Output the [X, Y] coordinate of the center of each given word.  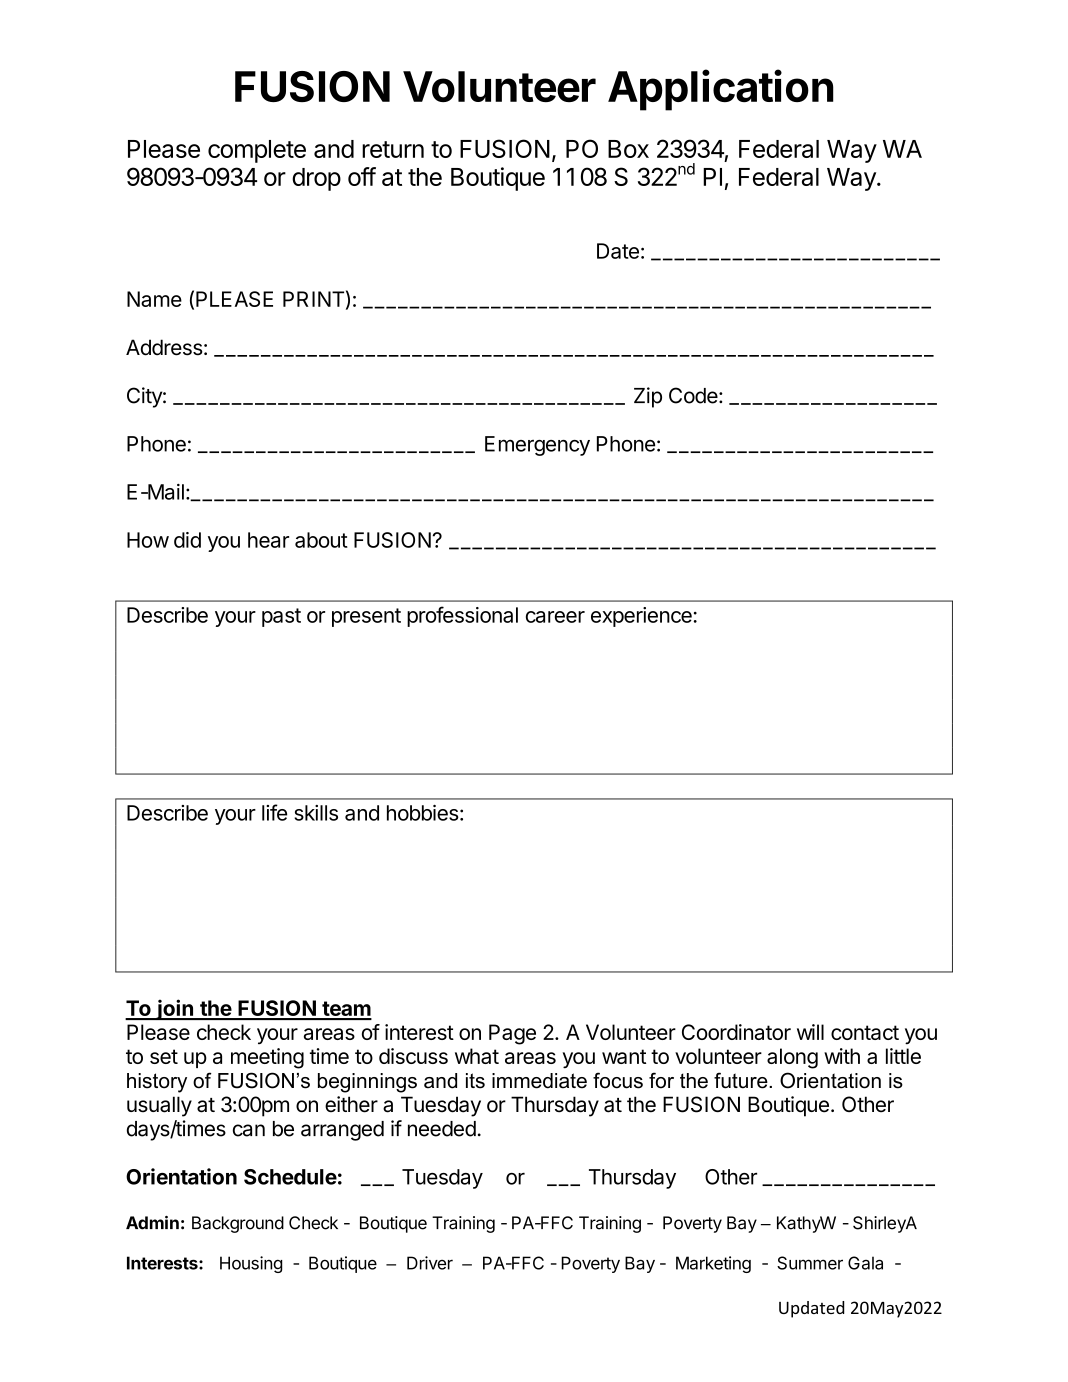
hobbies [423, 813]
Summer [810, 1263]
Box [628, 149]
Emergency [537, 446]
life [274, 812]
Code [693, 395]
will [810, 1032]
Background [238, 1224]
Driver [430, 1263]
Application [721, 90]
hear [268, 540]
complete [257, 151]
